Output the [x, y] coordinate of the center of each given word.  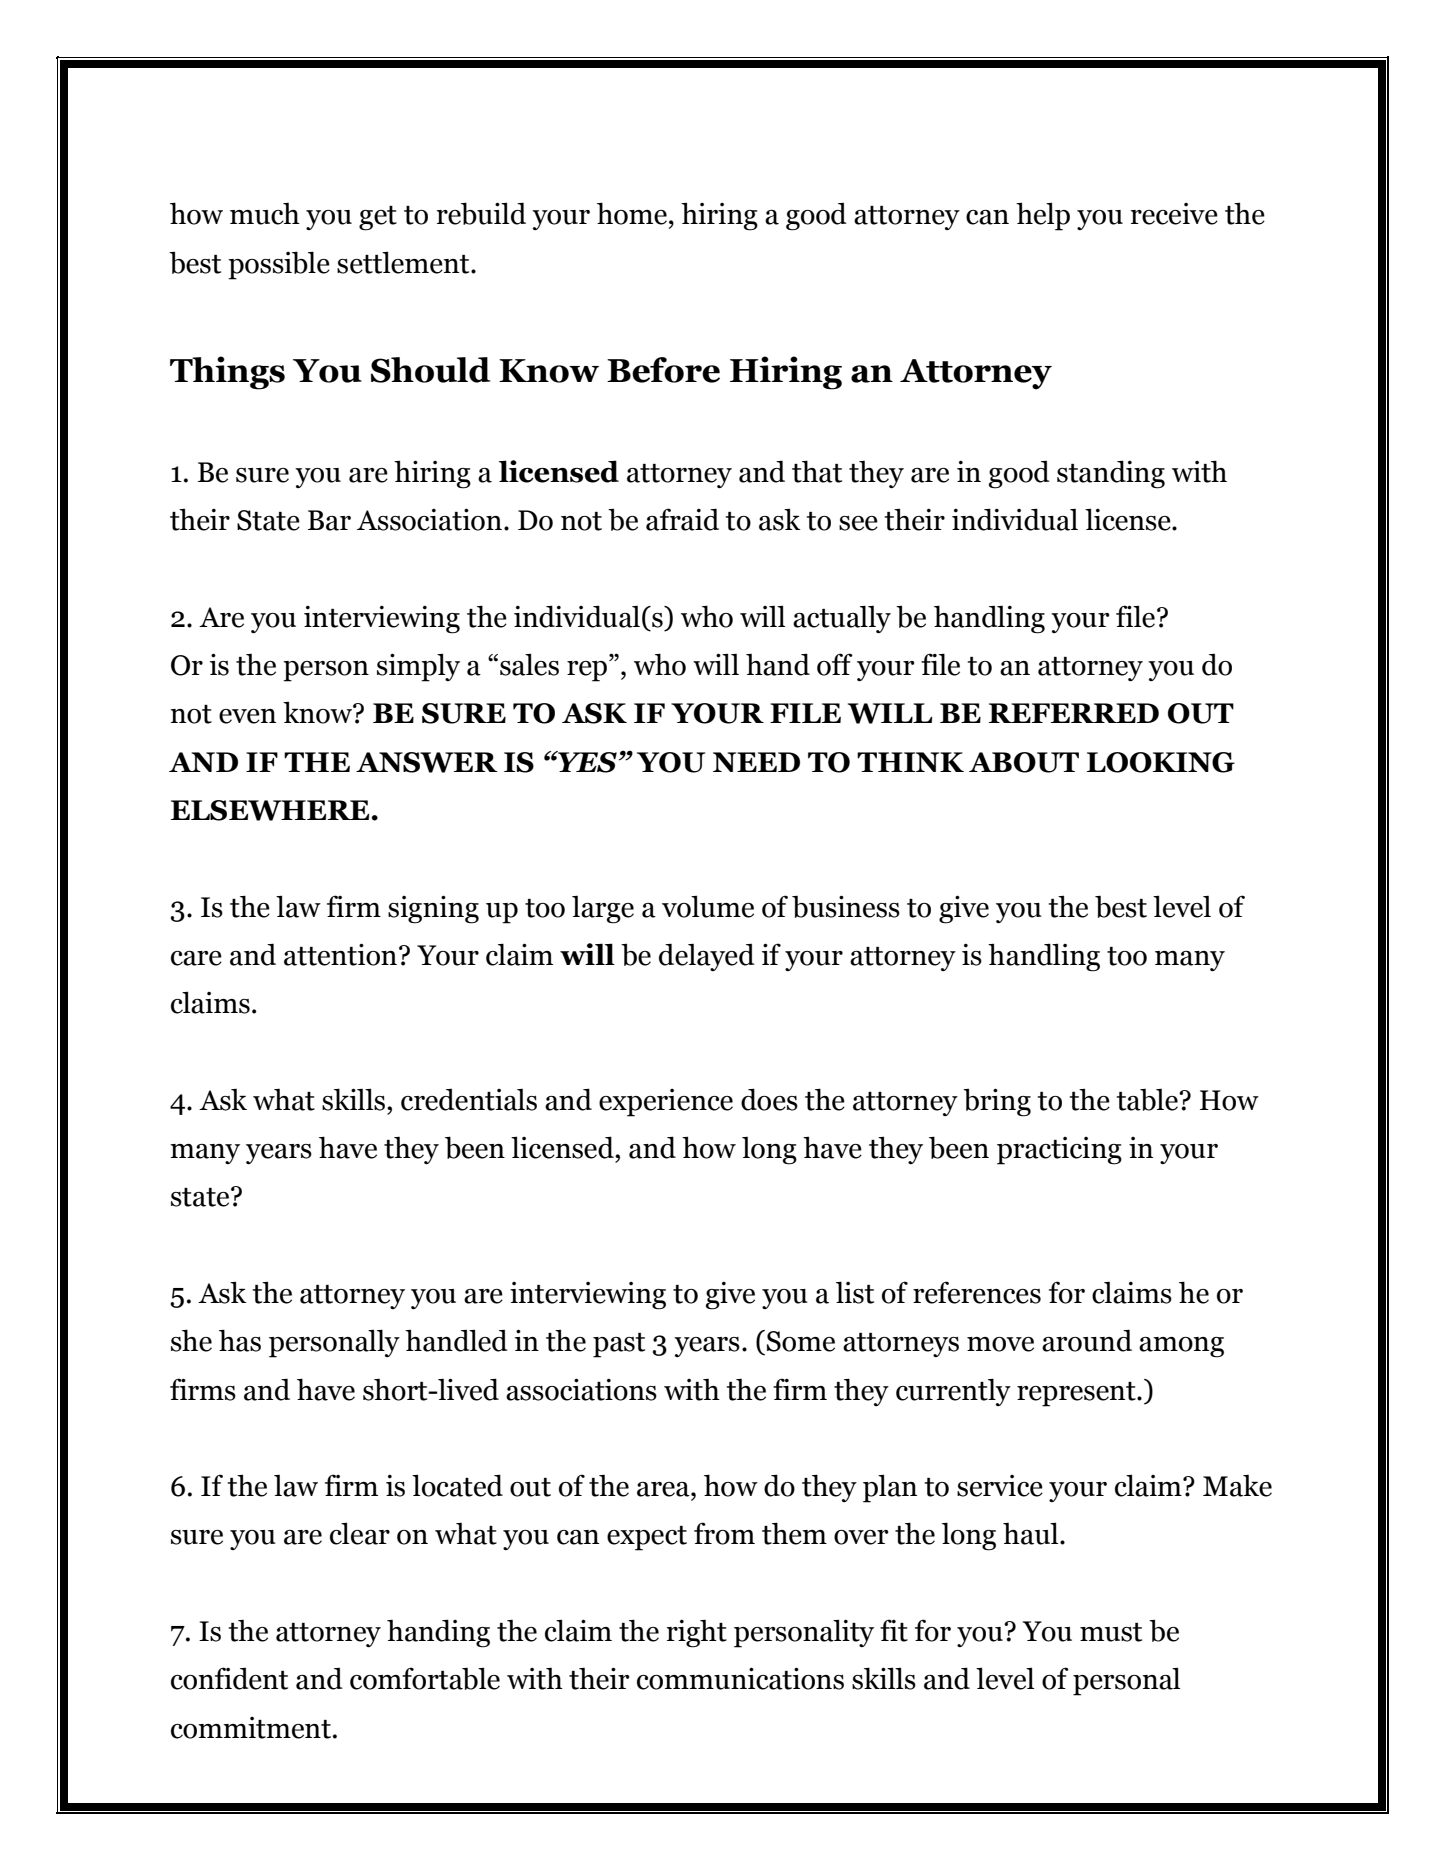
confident [229, 1678]
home [632, 213]
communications [740, 1678]
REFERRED [1074, 713]
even [247, 716]
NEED [756, 762]
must [1111, 1632]
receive [1174, 214]
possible [279, 265]
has [240, 1340]
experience [666, 1103]
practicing [1059, 1151]
